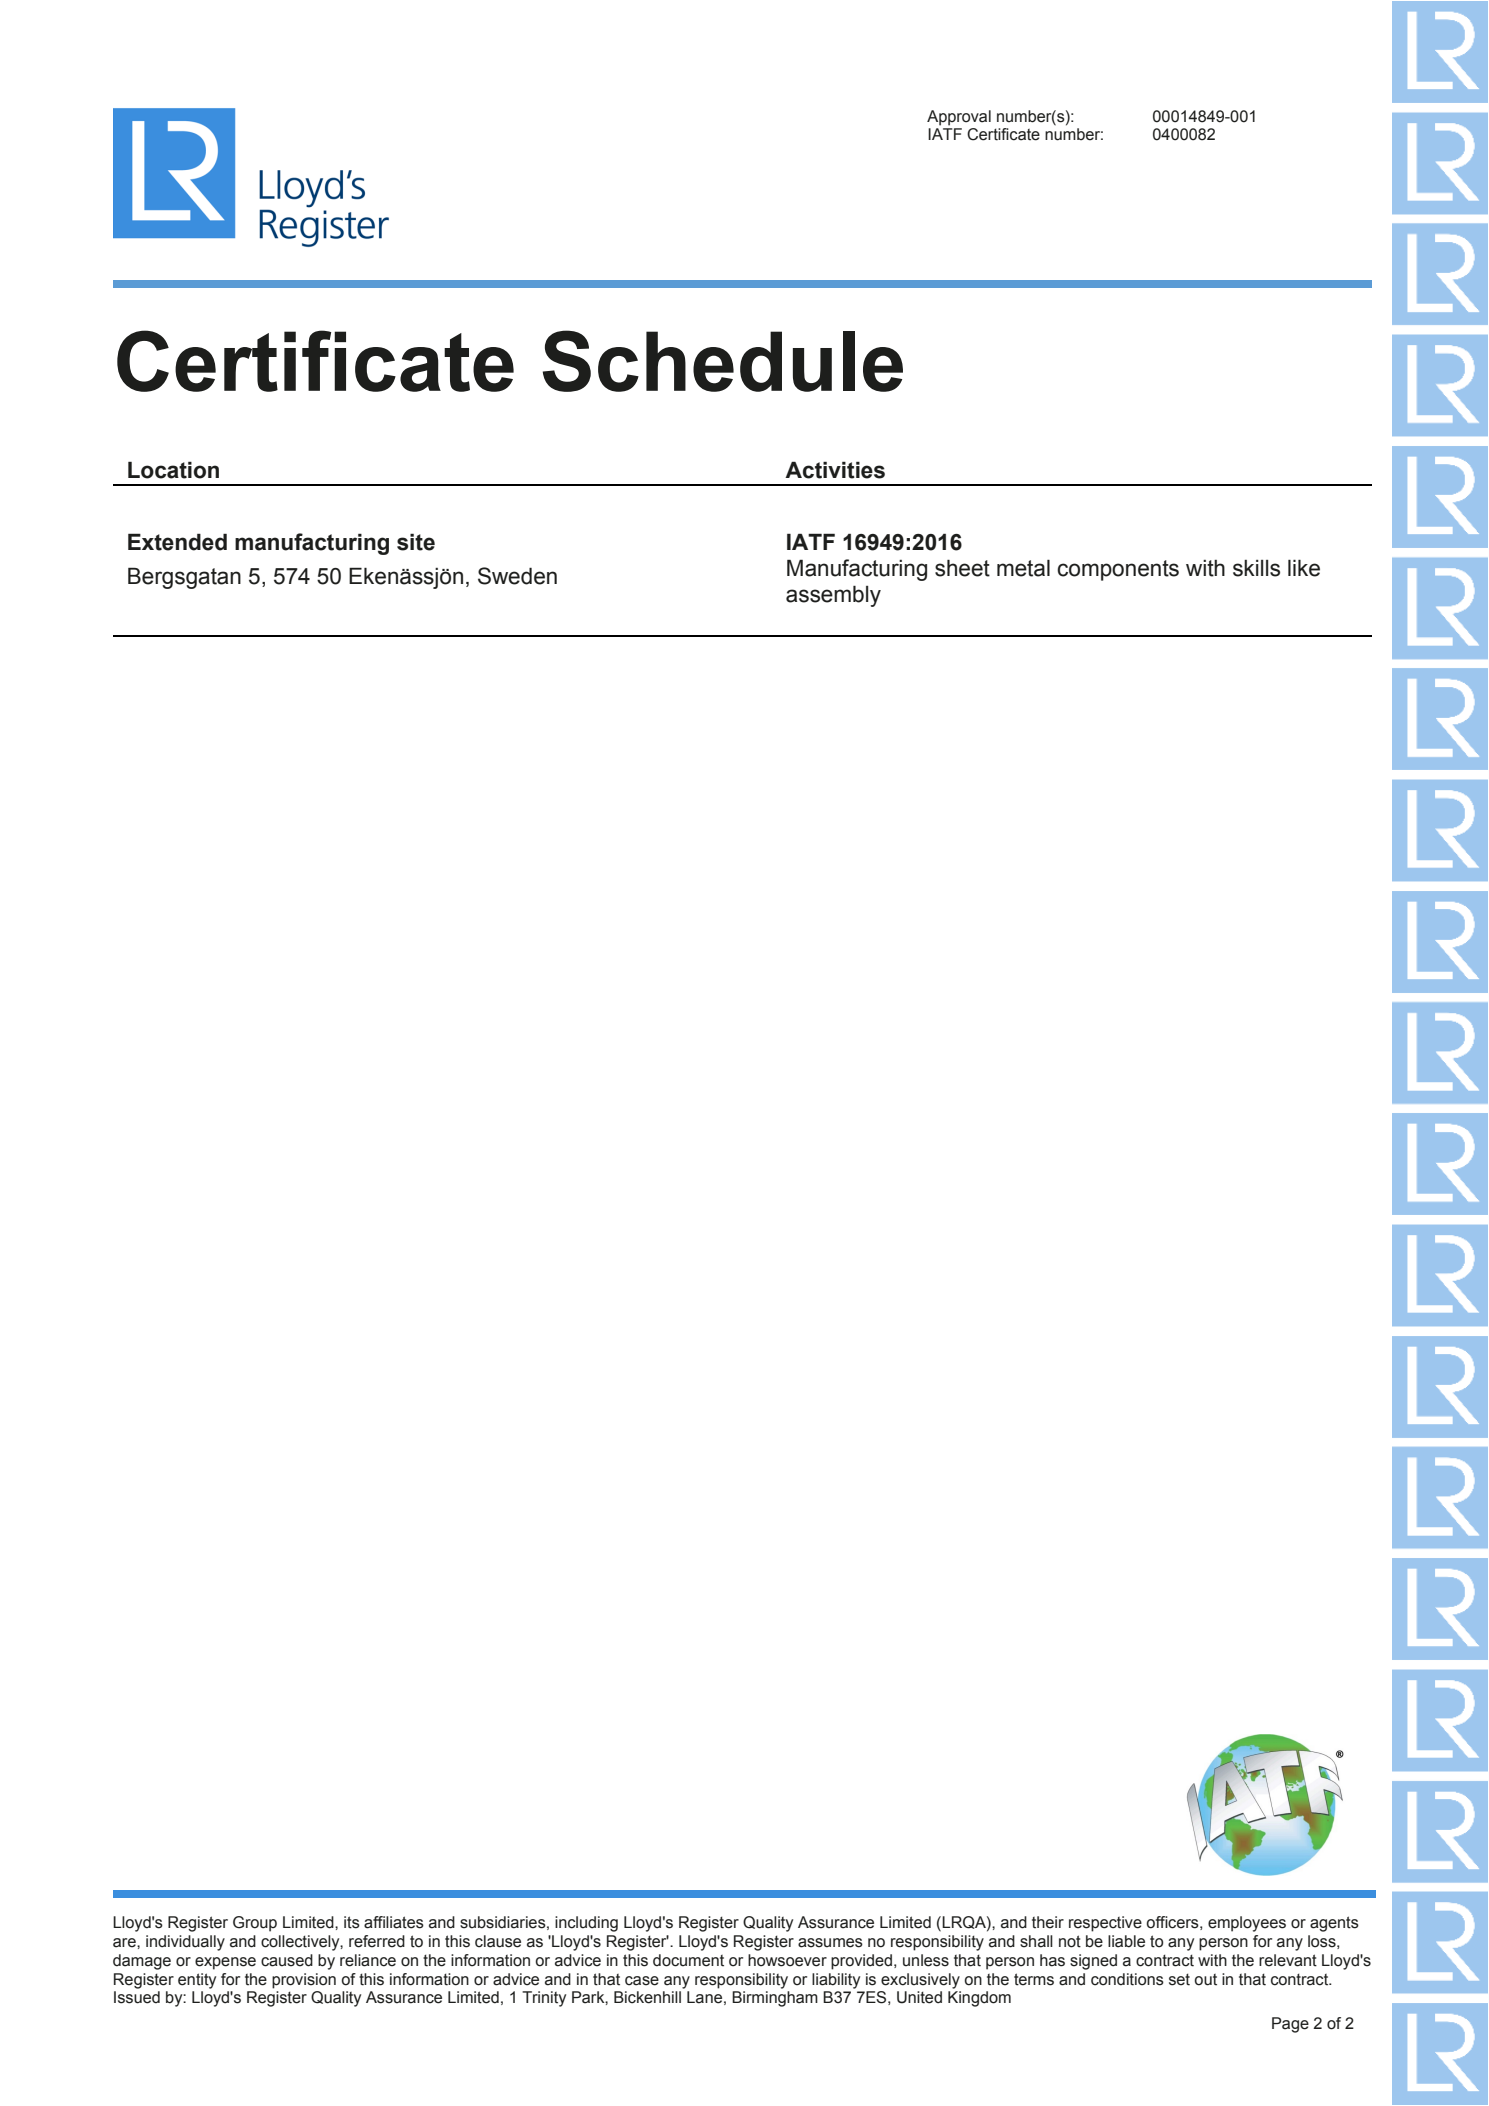  I want to click on including, so click(586, 1924).
